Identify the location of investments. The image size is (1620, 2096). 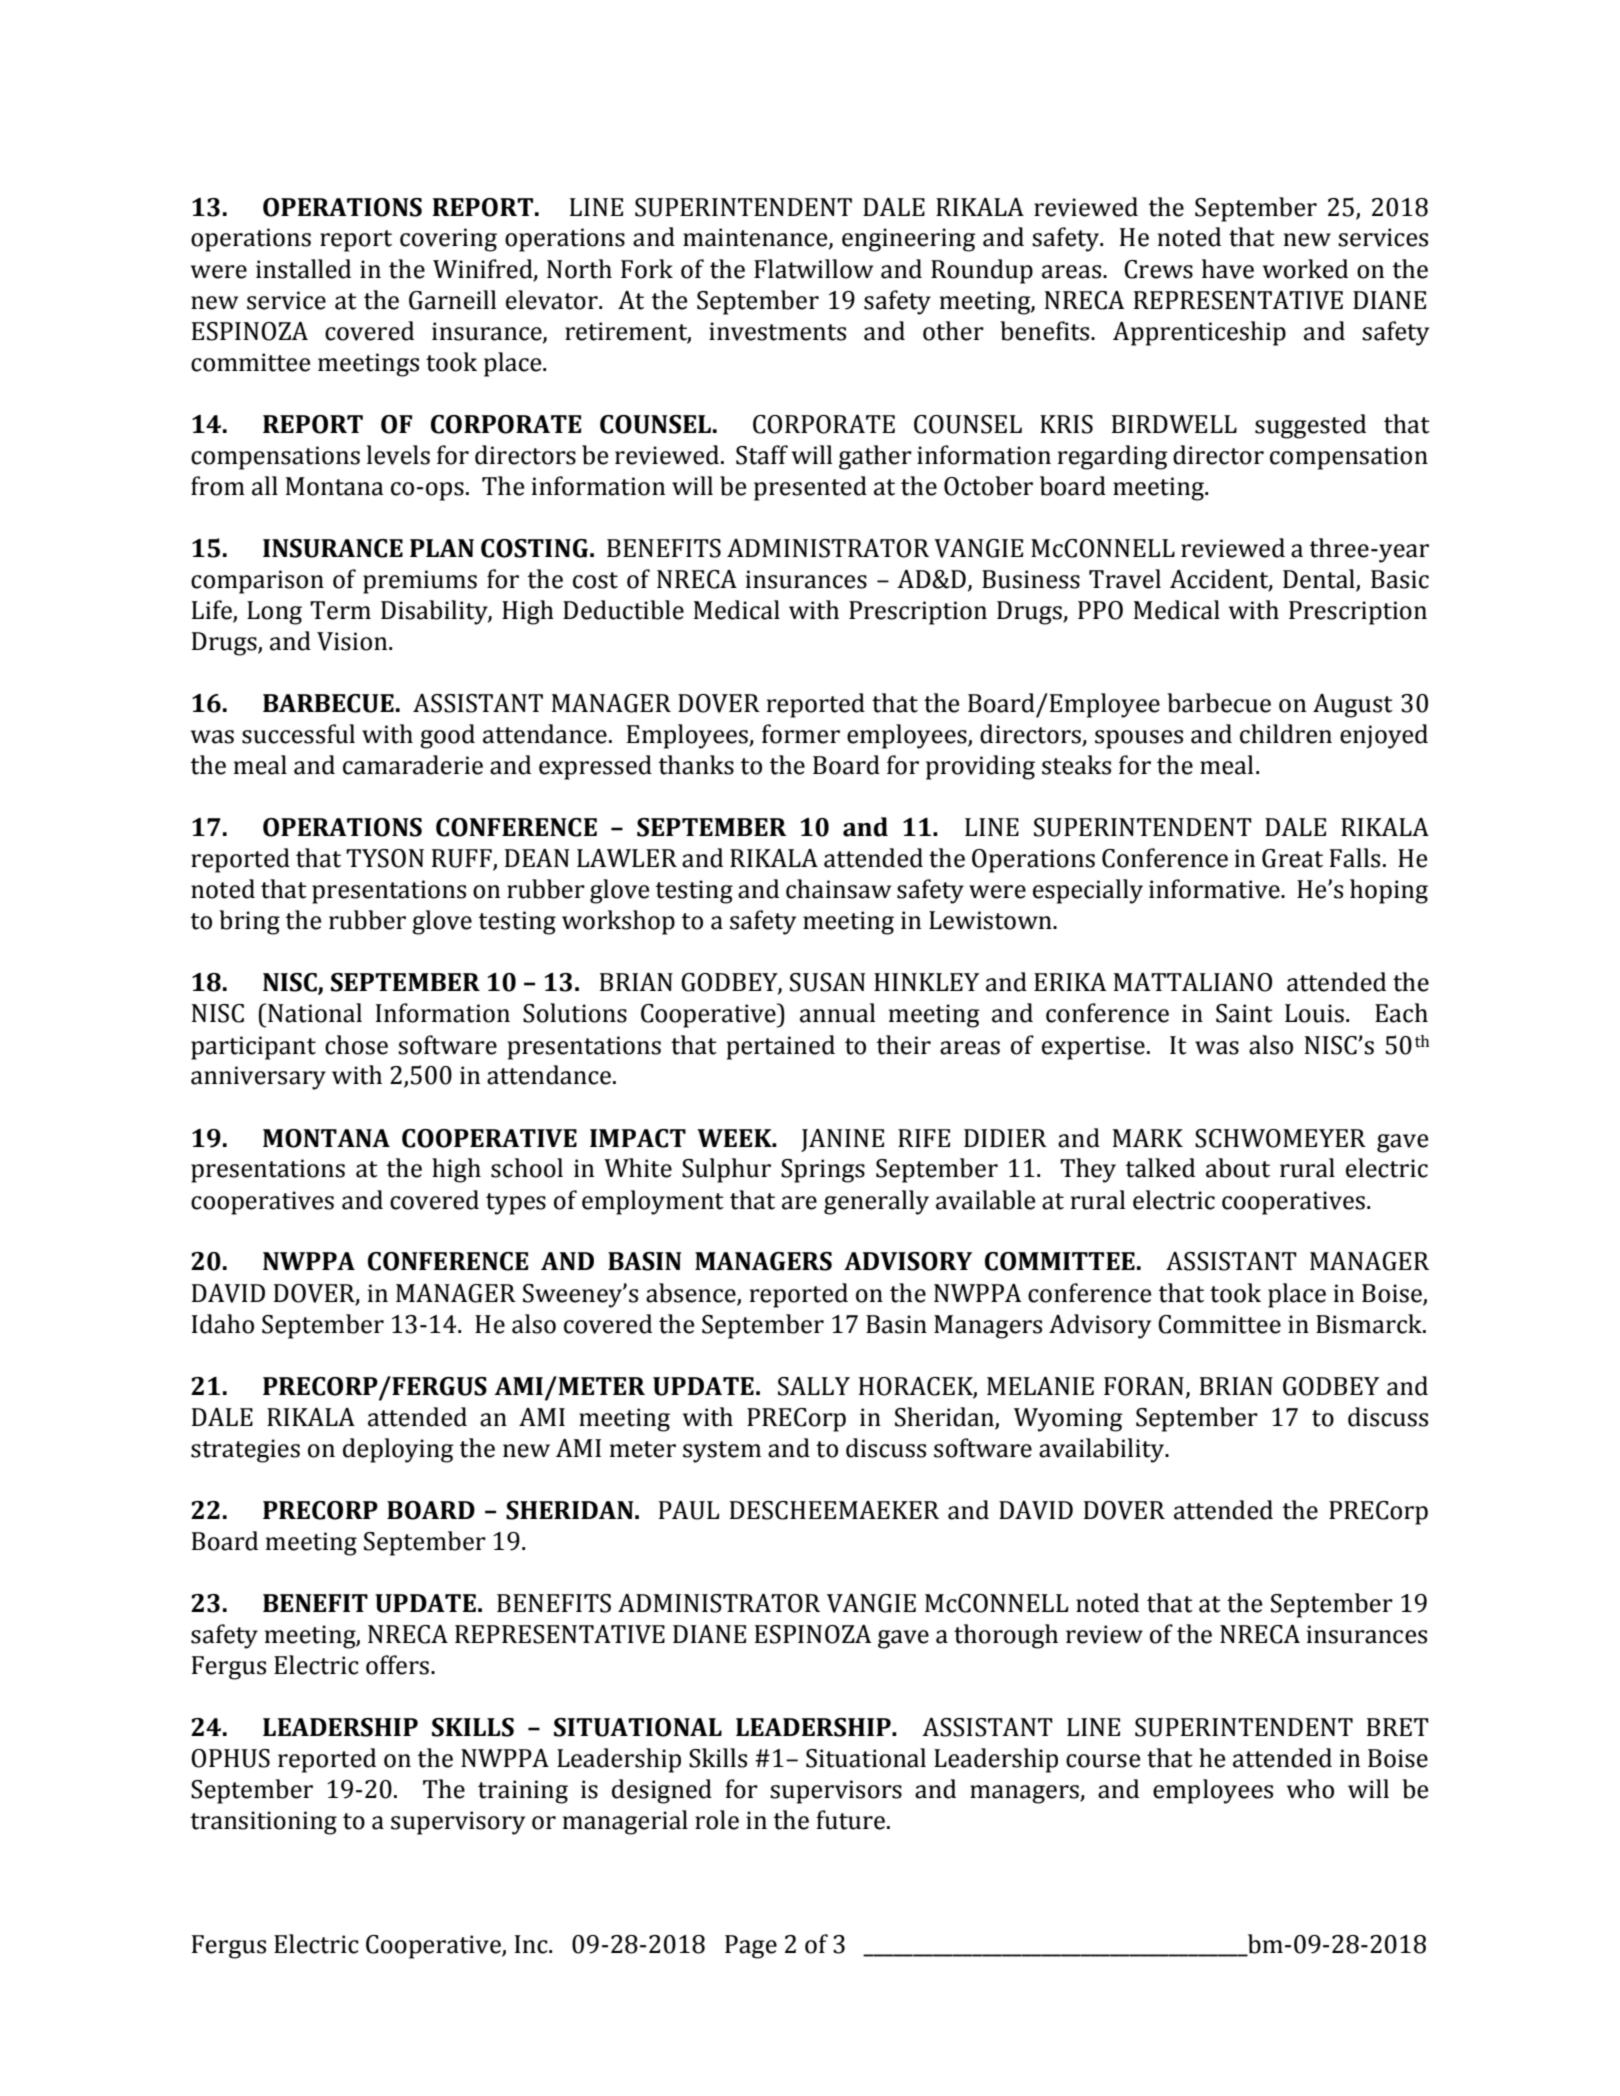
(777, 331).
